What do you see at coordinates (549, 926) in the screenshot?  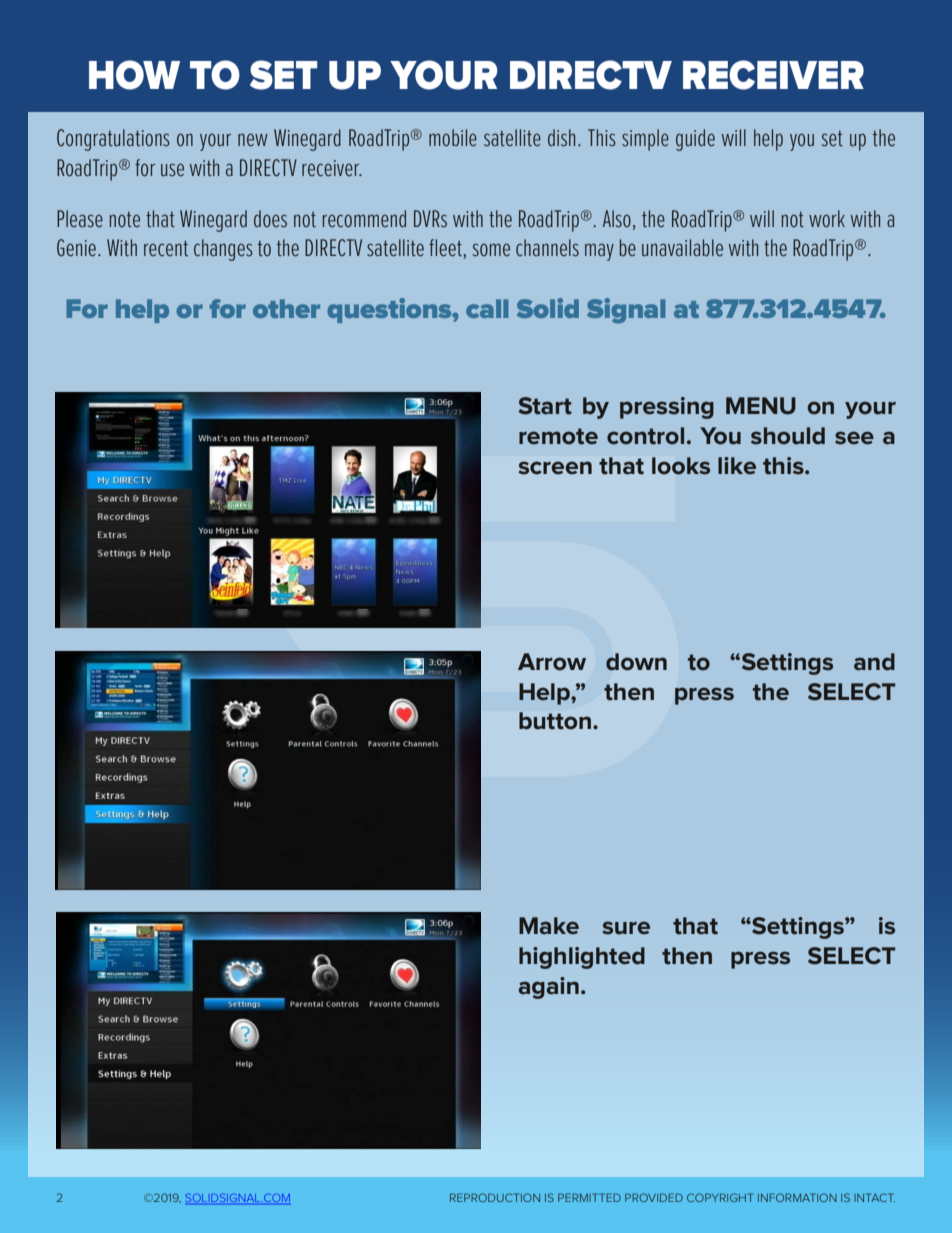 I see `Make` at bounding box center [549, 926].
